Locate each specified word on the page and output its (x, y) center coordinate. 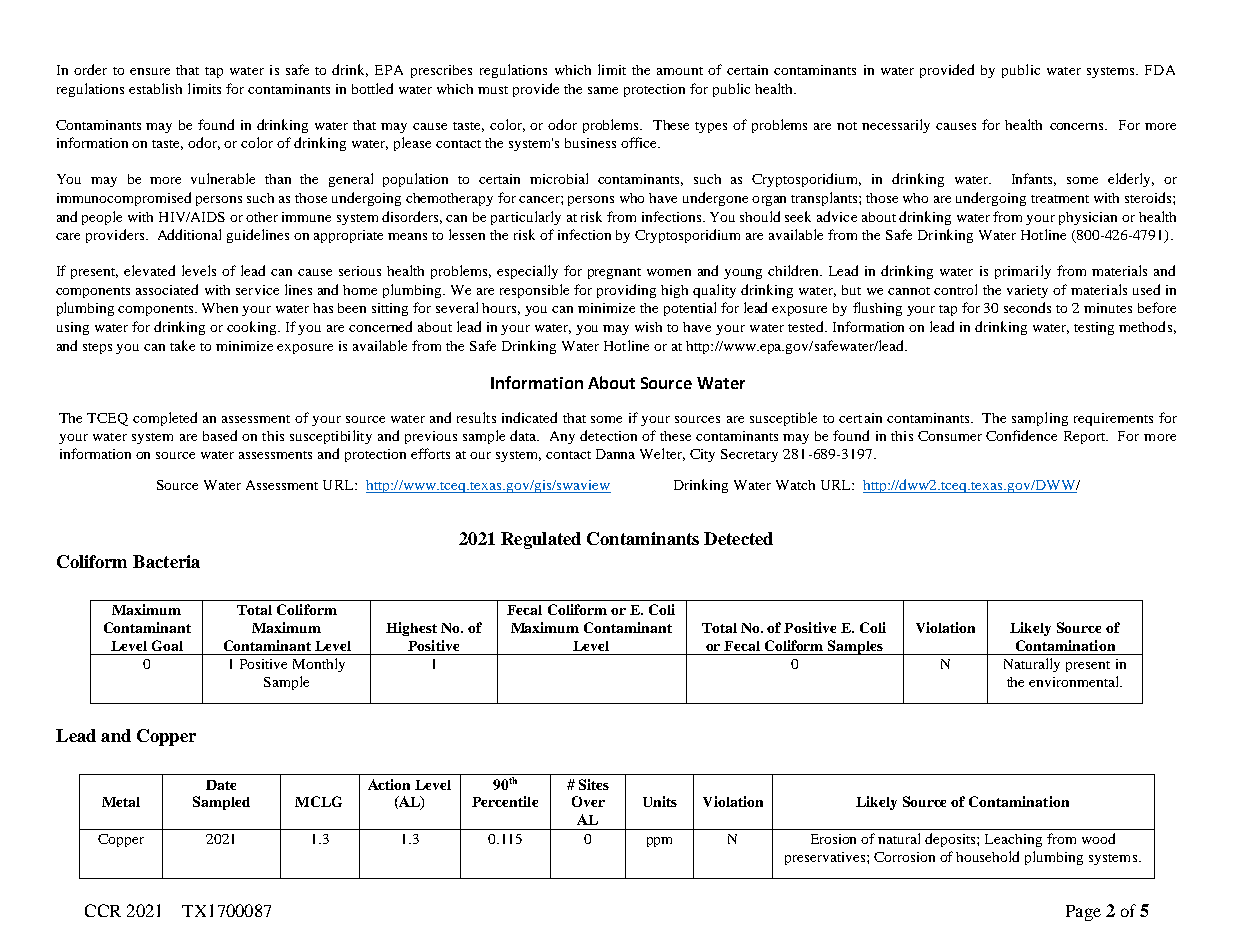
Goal (167, 645)
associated (167, 289)
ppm (659, 842)
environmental (1075, 681)
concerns (1078, 126)
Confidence (1021, 435)
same (603, 90)
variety (1027, 291)
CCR (103, 910)
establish (155, 88)
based (220, 435)
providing (626, 291)
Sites (594, 784)
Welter (662, 454)
